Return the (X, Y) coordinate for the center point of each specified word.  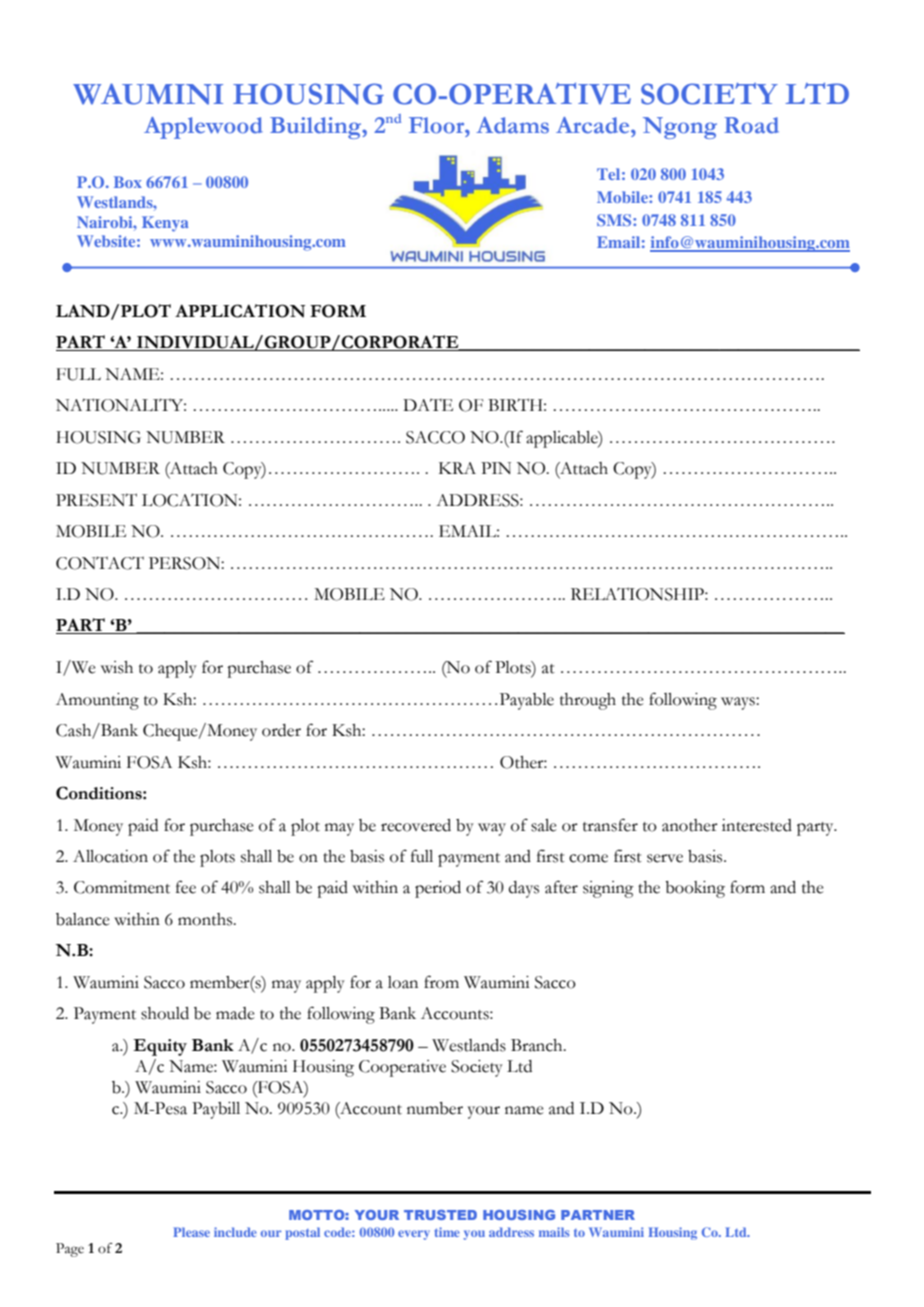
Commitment (122, 887)
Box (128, 182)
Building (317, 128)
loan (403, 982)
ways (739, 703)
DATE (428, 405)
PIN (496, 468)
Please (191, 1232)
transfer (610, 825)
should (165, 1013)
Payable (527, 701)
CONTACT (100, 563)
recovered (416, 825)
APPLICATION (240, 311)
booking (695, 889)
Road (751, 125)
